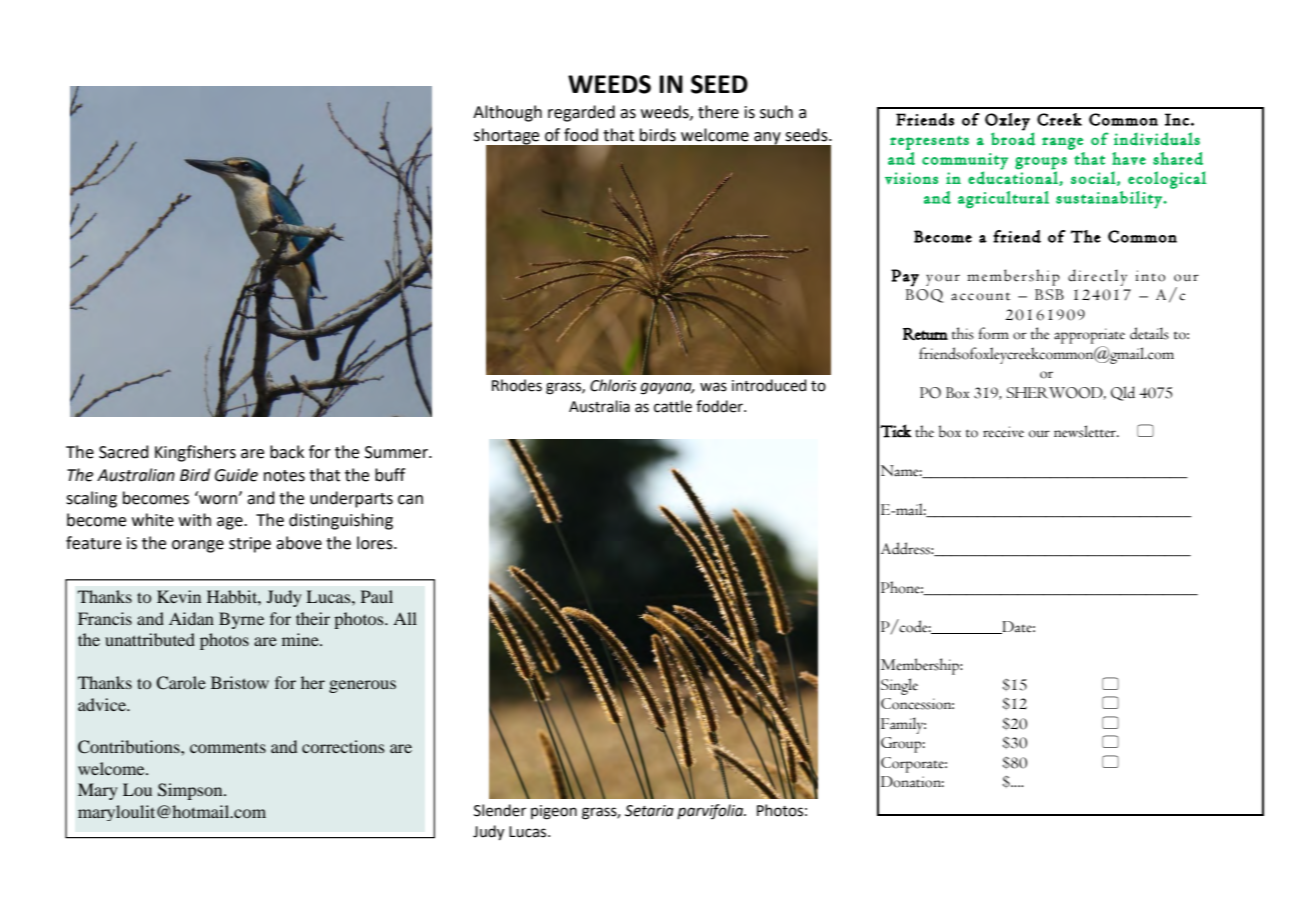 This screenshot has width=1308, height=924. What do you see at coordinates (713, 387) in the screenshot?
I see `was` at bounding box center [713, 387].
